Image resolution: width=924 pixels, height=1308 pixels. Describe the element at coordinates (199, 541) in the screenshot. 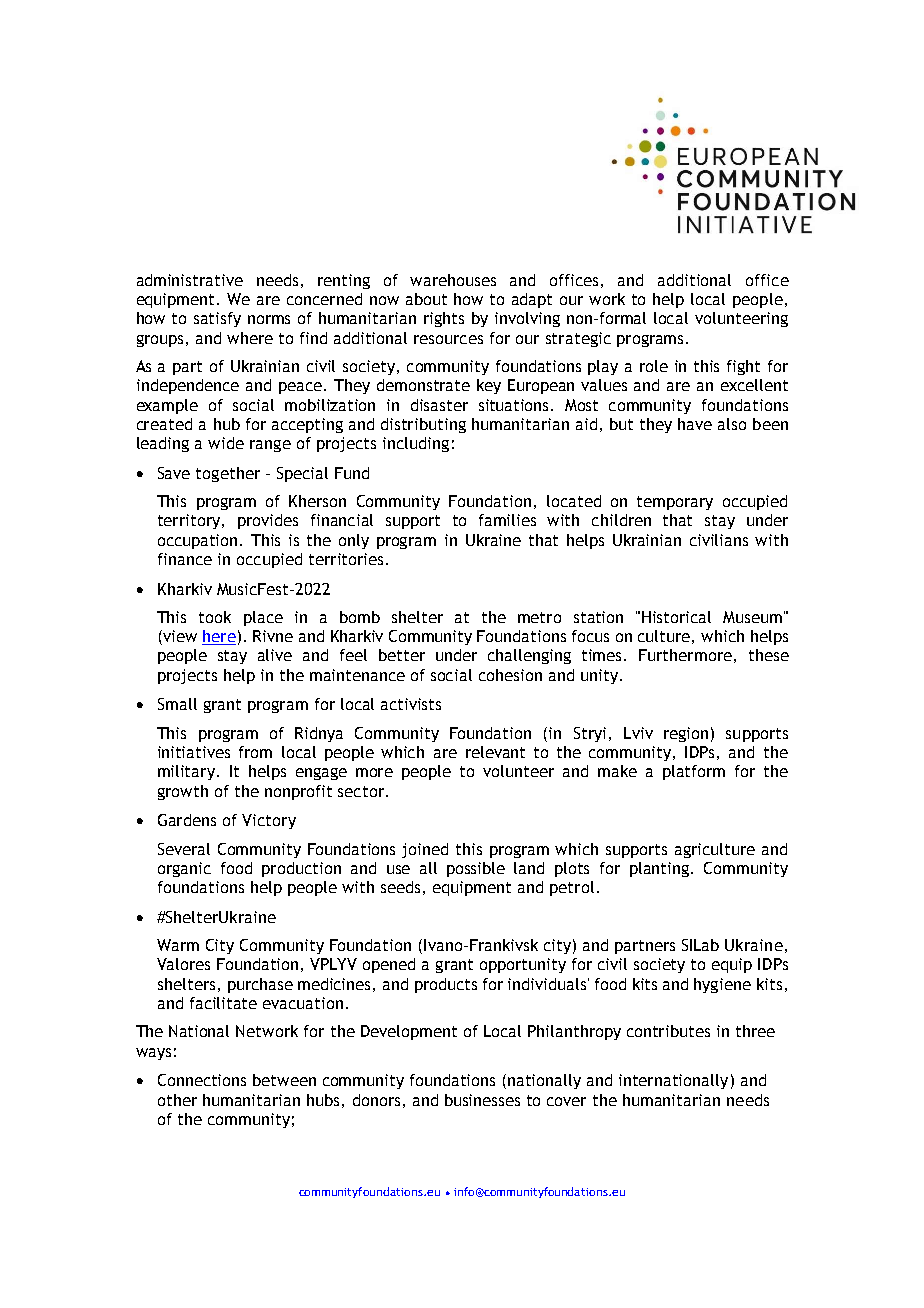

I see `occupation` at that location.
